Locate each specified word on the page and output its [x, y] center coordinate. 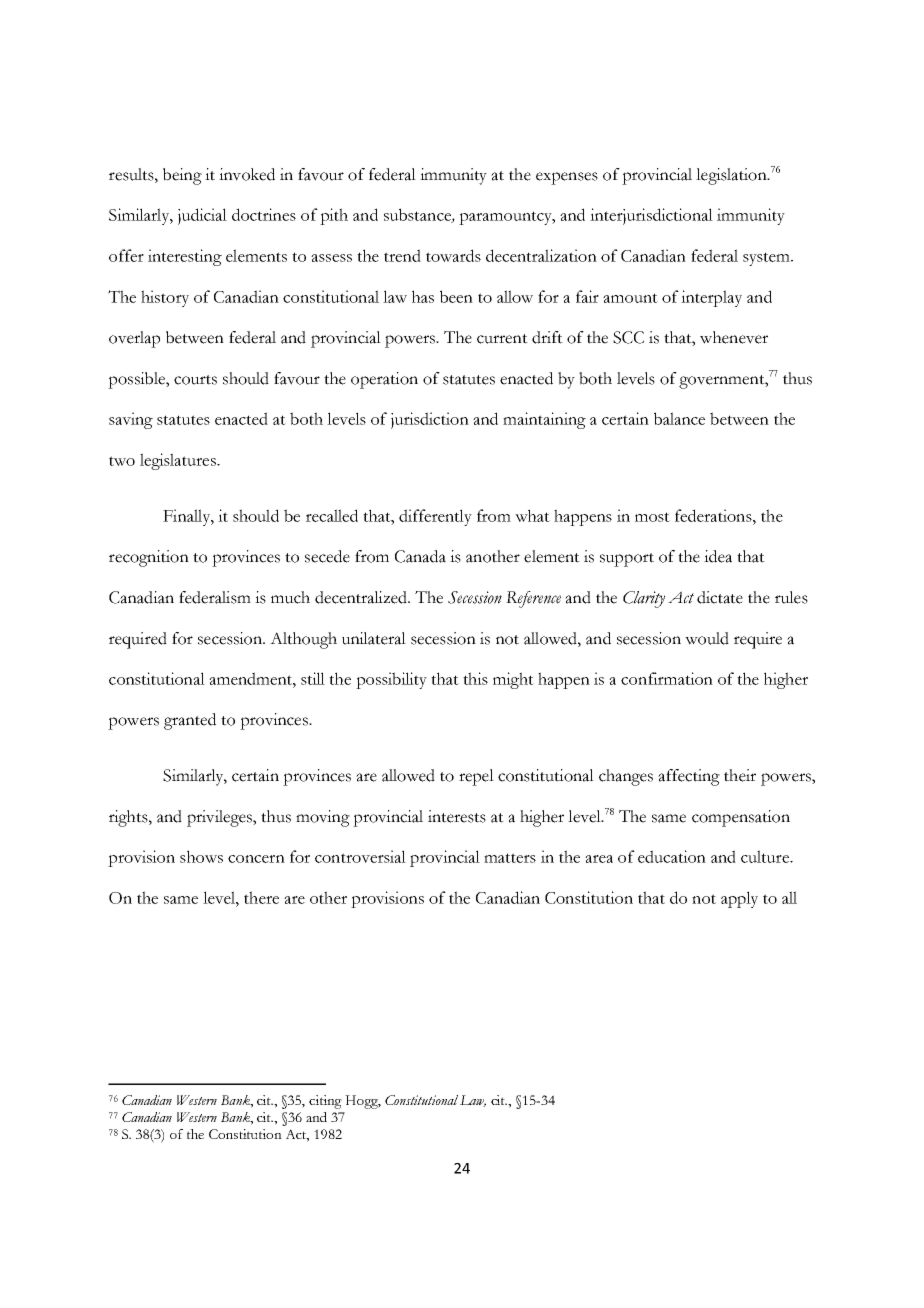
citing [325, 1102]
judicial [202, 216]
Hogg [363, 1102]
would [707, 638]
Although [303, 640]
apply [739, 899]
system [767, 259]
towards [453, 255]
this [475, 678]
